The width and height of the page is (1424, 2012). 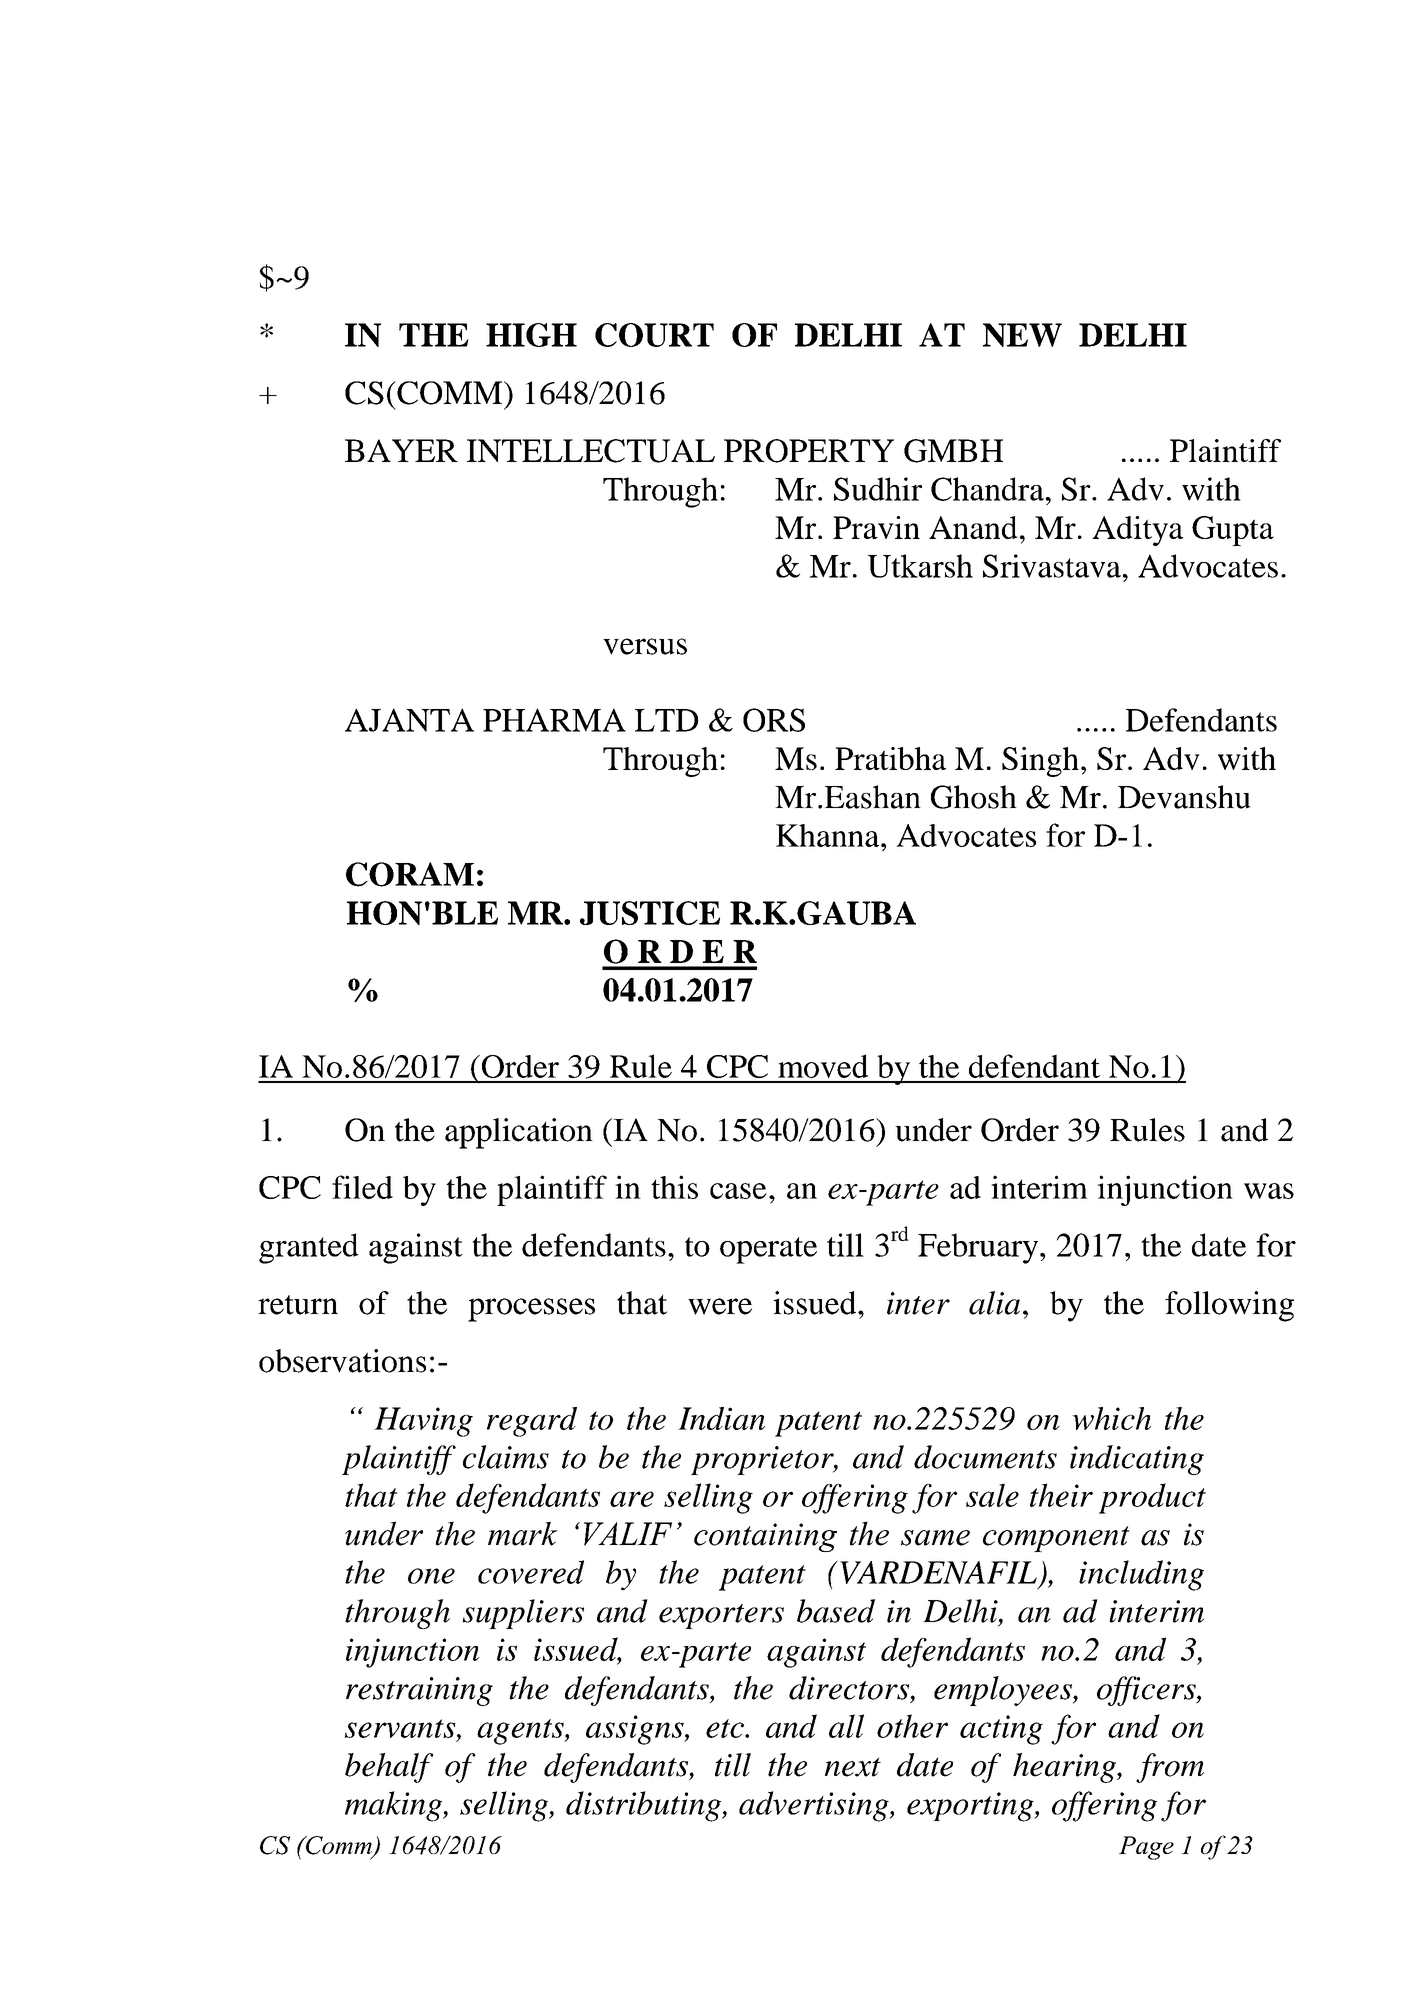 What do you see at coordinates (395, 1806) in the page?
I see `making` at bounding box center [395, 1806].
